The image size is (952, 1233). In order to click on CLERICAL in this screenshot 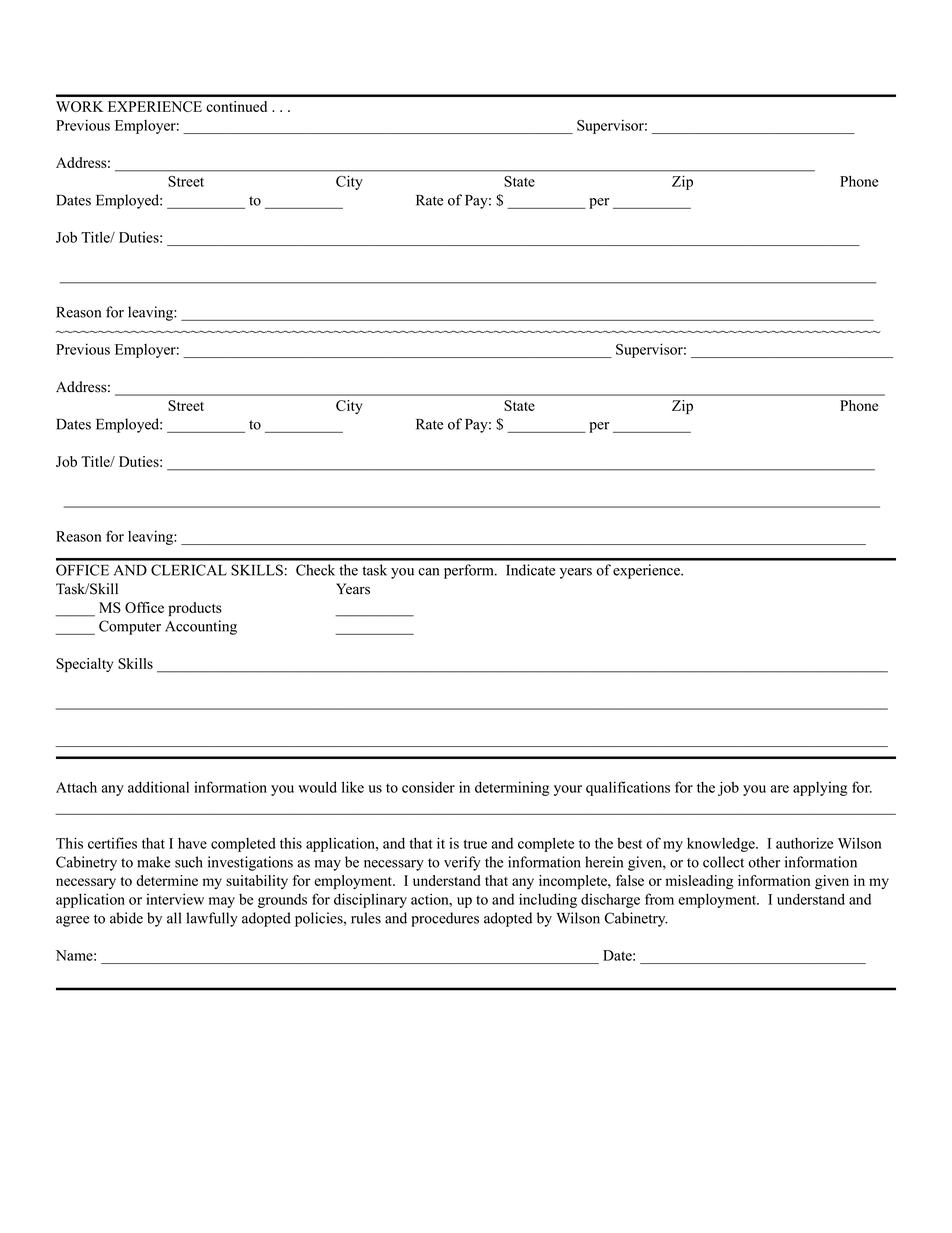, I will do `click(189, 570)`.
